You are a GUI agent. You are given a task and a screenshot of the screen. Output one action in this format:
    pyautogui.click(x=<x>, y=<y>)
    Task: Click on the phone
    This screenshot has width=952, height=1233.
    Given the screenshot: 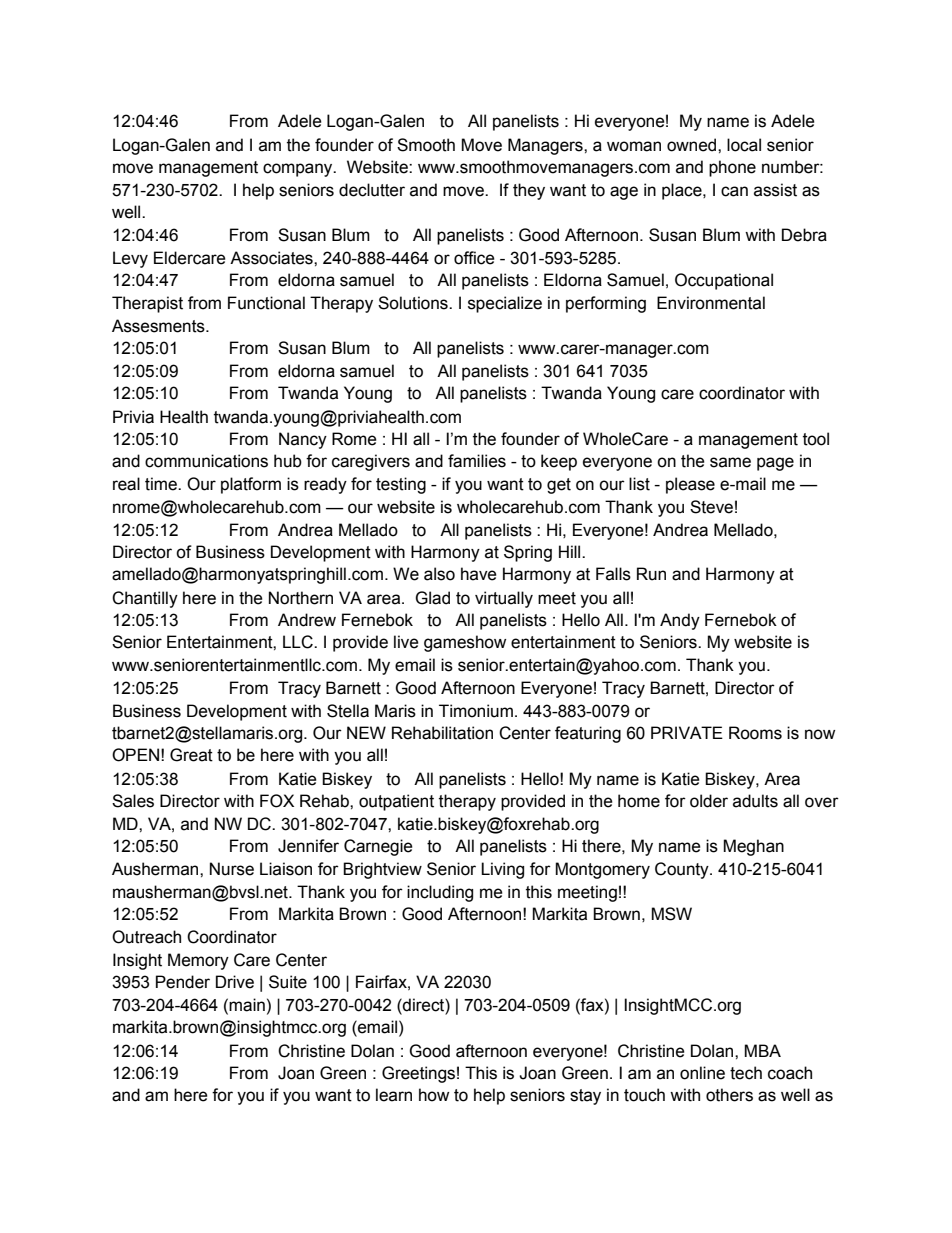 What is the action you would take?
    pyautogui.click(x=732, y=168)
